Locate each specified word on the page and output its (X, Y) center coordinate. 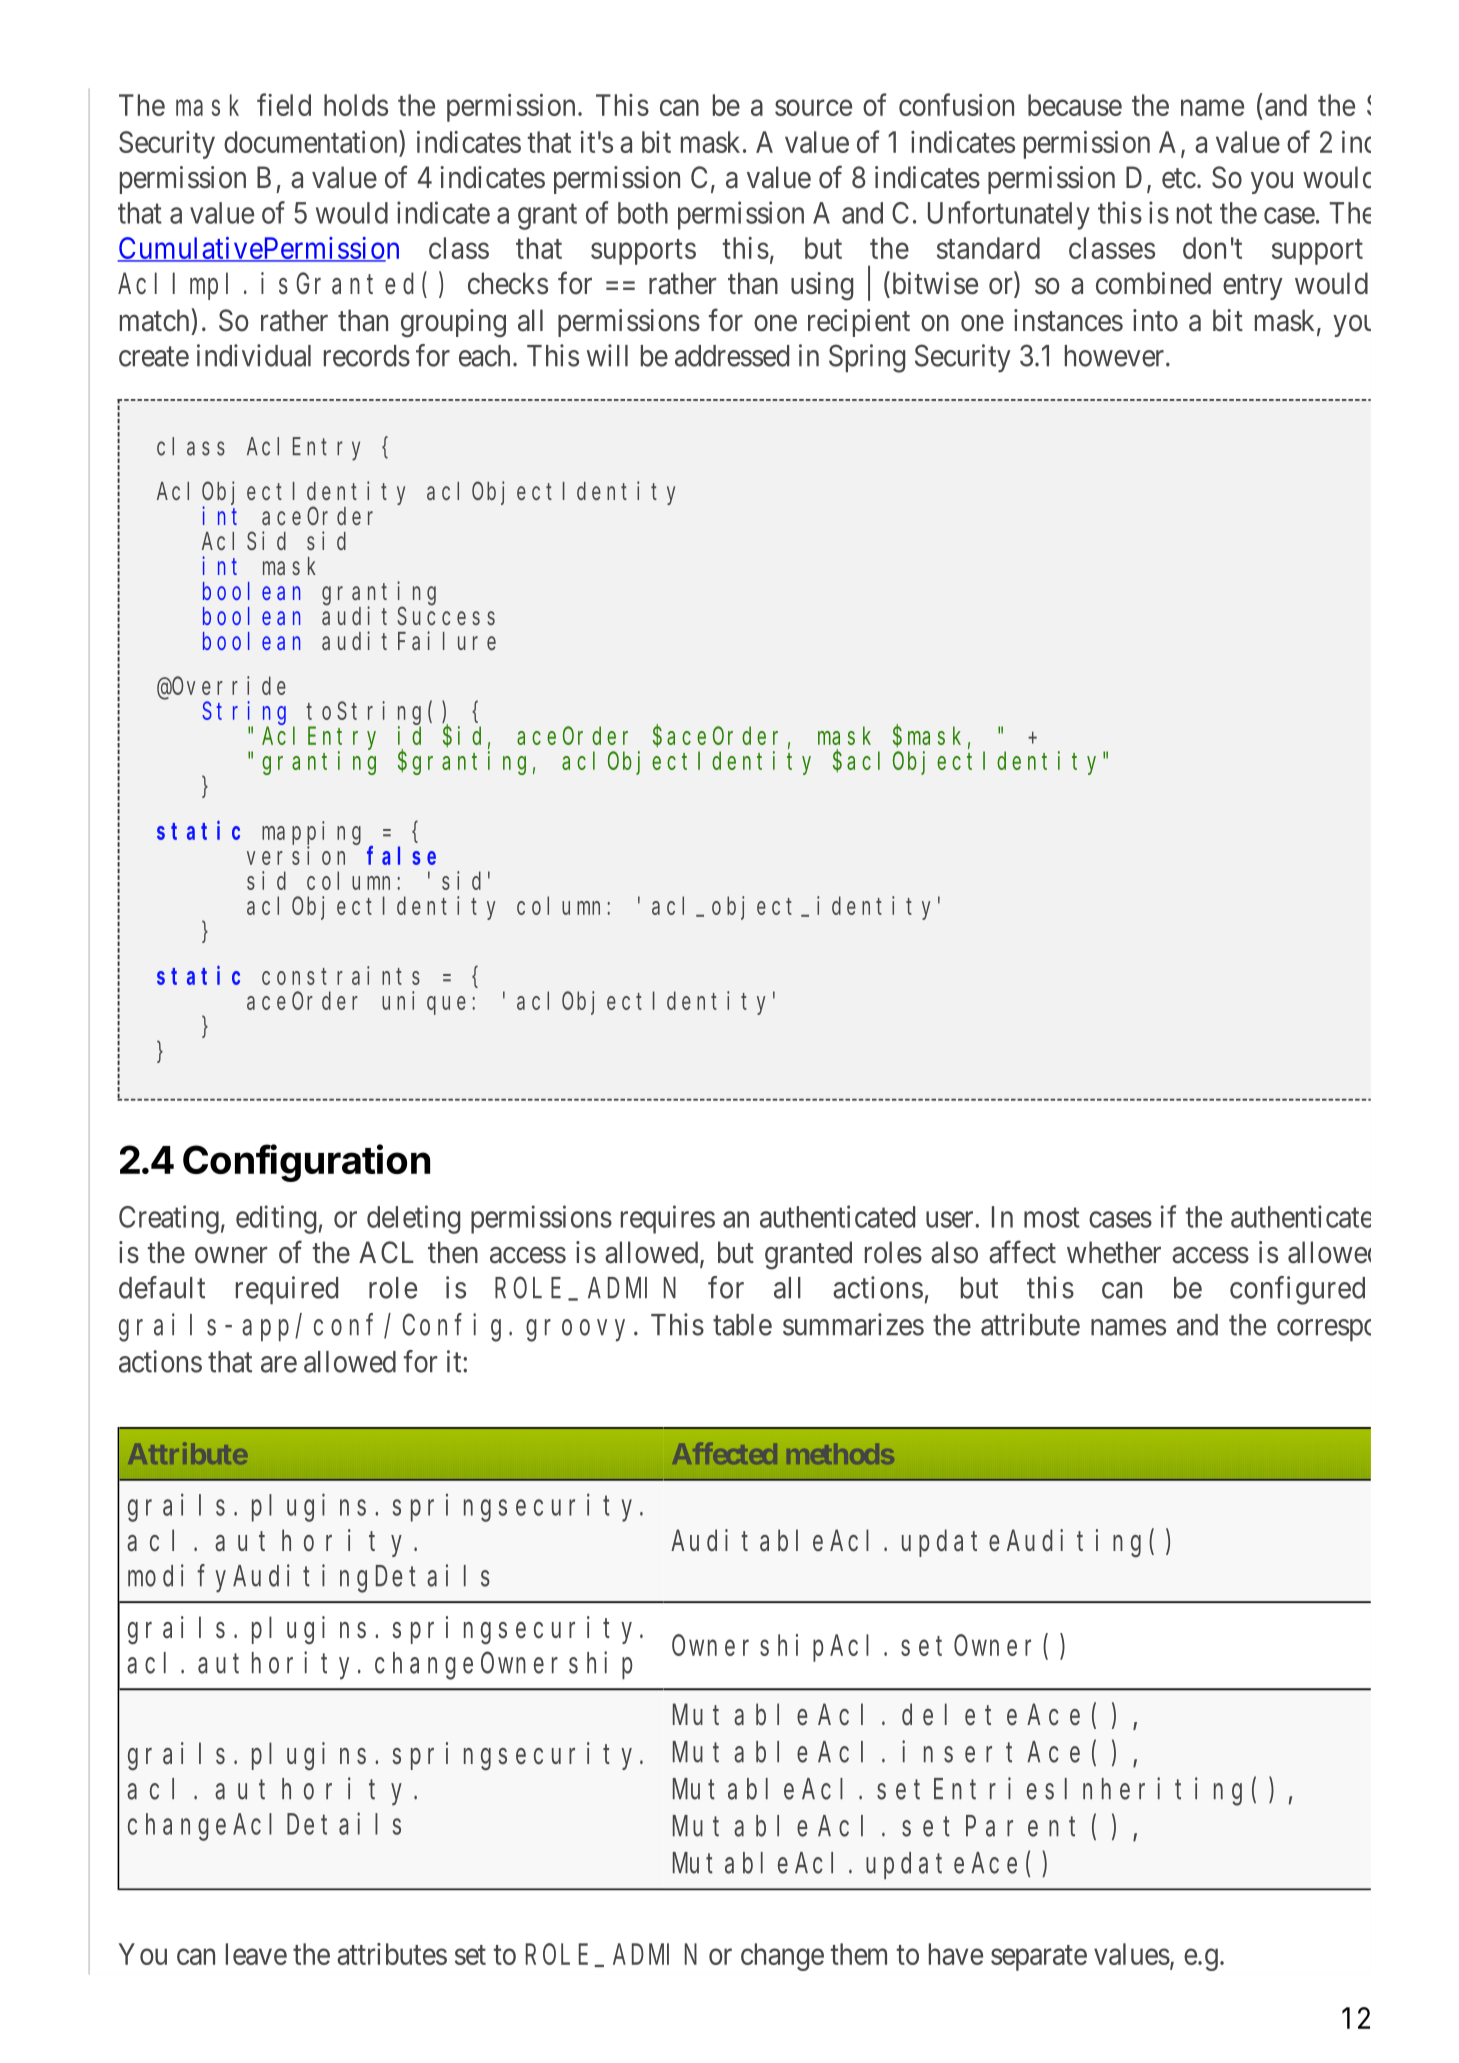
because (1075, 105)
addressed (732, 356)
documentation (312, 143)
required (287, 1290)
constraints (341, 975)
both (643, 213)
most (1052, 1218)
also (954, 1252)
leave (256, 1954)
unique (424, 1003)
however (1116, 356)
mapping (311, 833)
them (859, 1954)
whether (1114, 1252)
